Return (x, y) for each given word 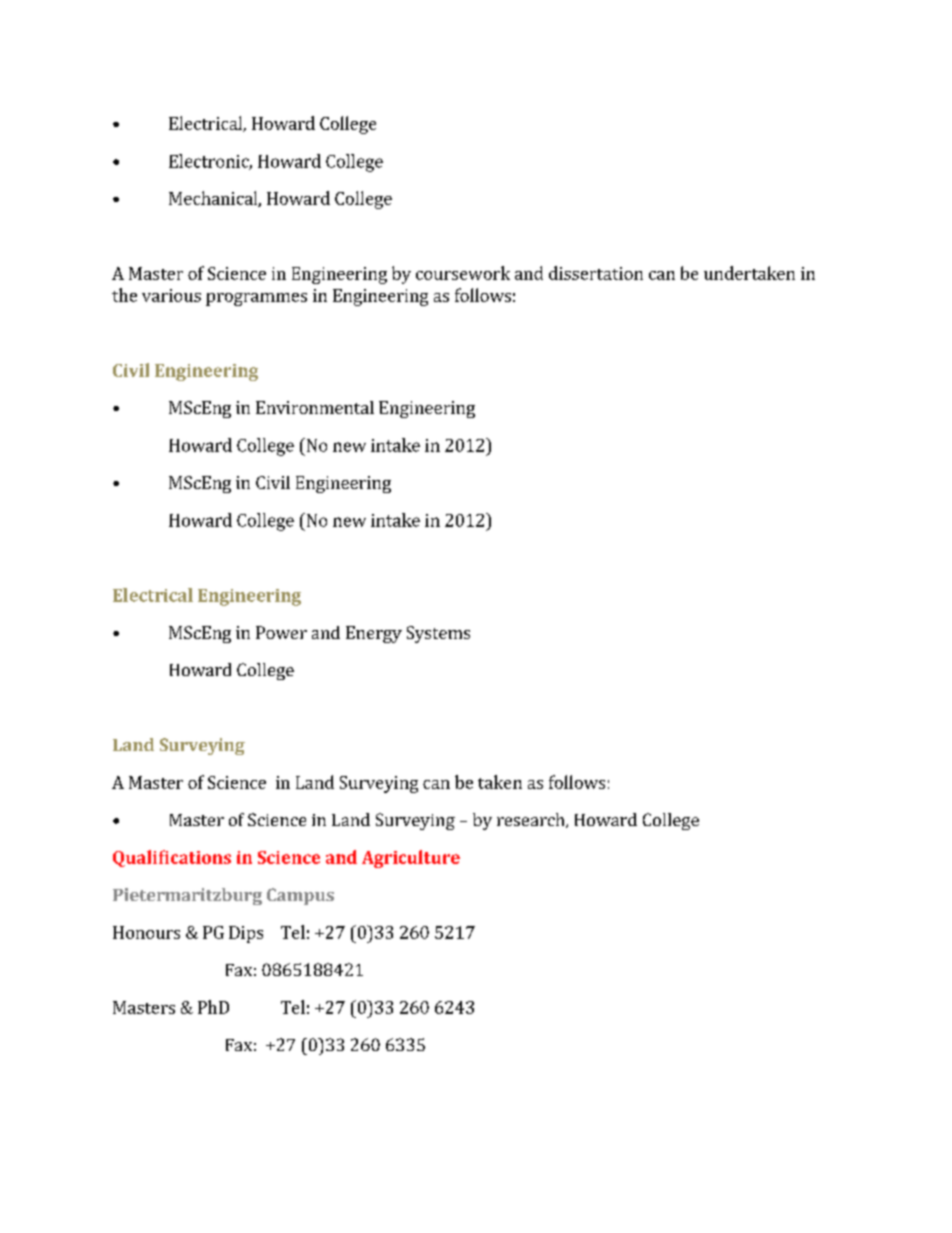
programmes (256, 299)
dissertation (596, 273)
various (171, 295)
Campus (300, 896)
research (532, 820)
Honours (146, 932)
